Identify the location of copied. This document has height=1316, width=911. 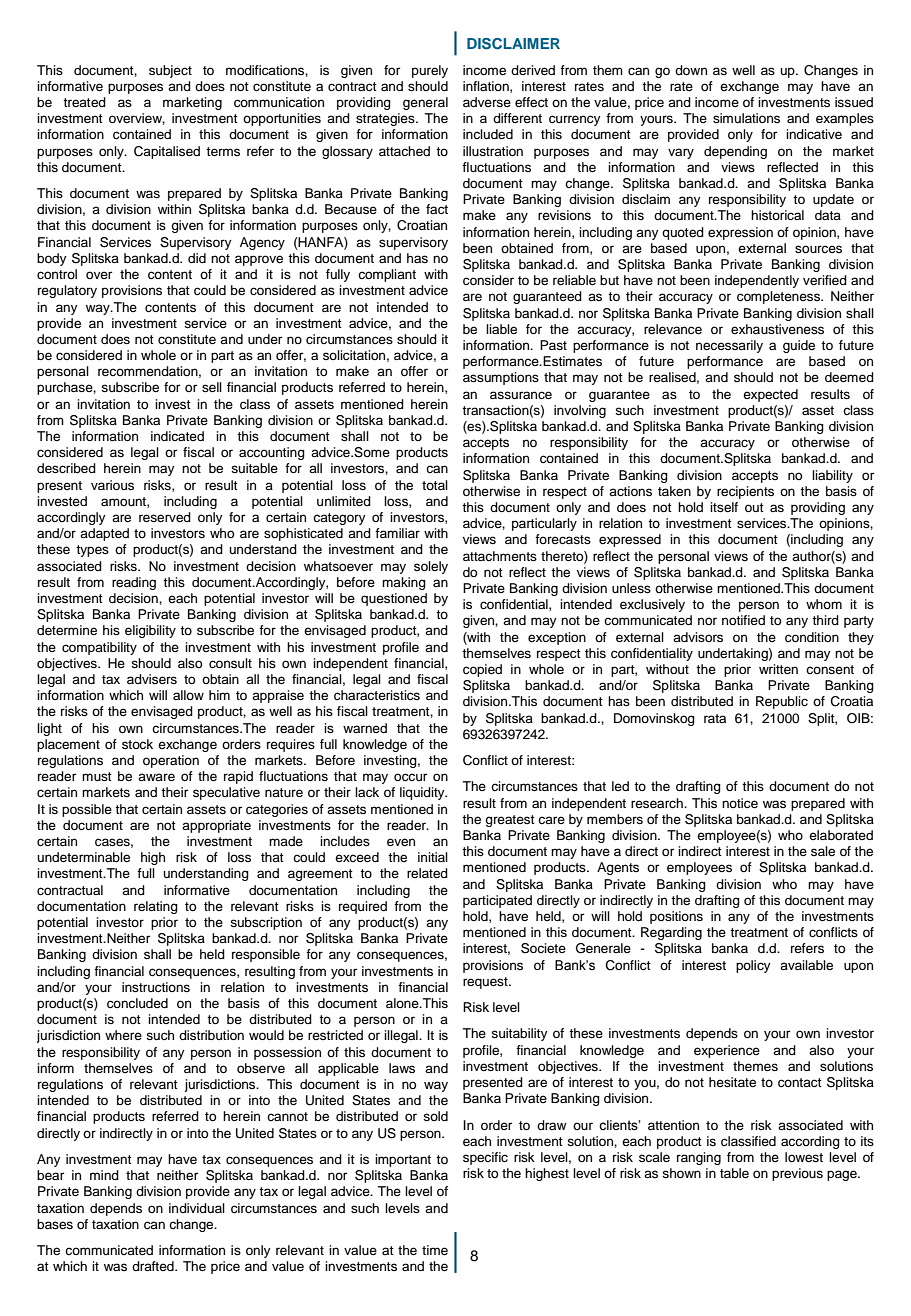
(482, 670).
